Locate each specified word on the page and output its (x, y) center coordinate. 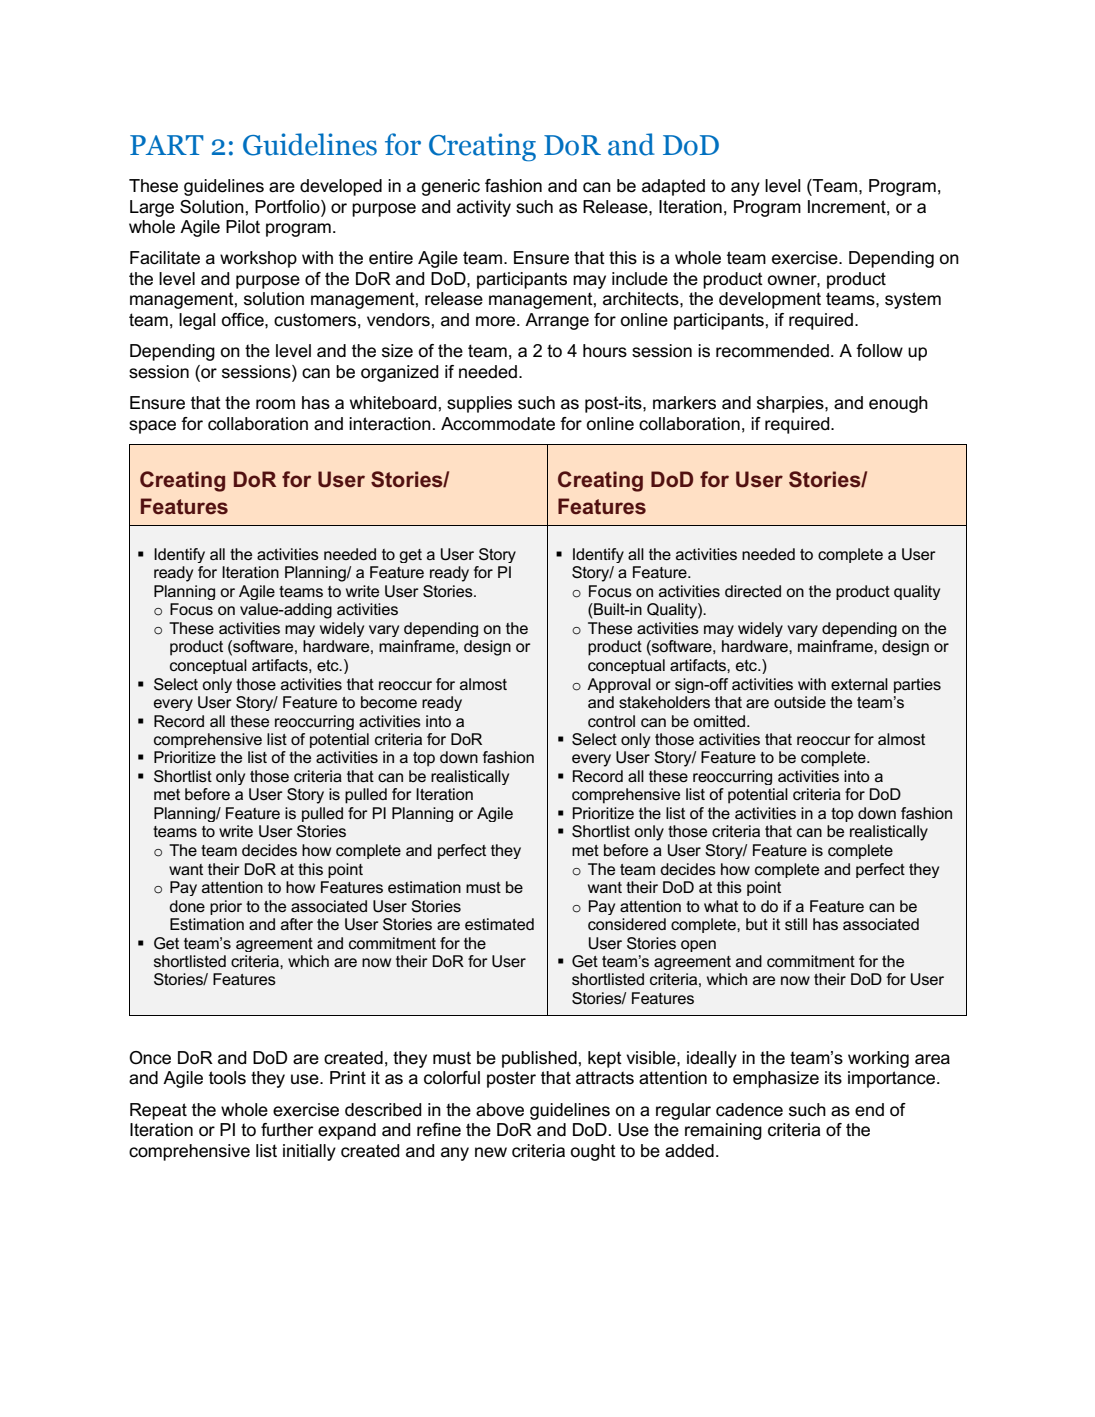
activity (484, 208)
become (389, 702)
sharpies (791, 404)
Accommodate (498, 424)
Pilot (243, 227)
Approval (619, 685)
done (187, 906)
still (796, 924)
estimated (499, 924)
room (275, 404)
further (287, 1130)
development (770, 300)
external (859, 684)
